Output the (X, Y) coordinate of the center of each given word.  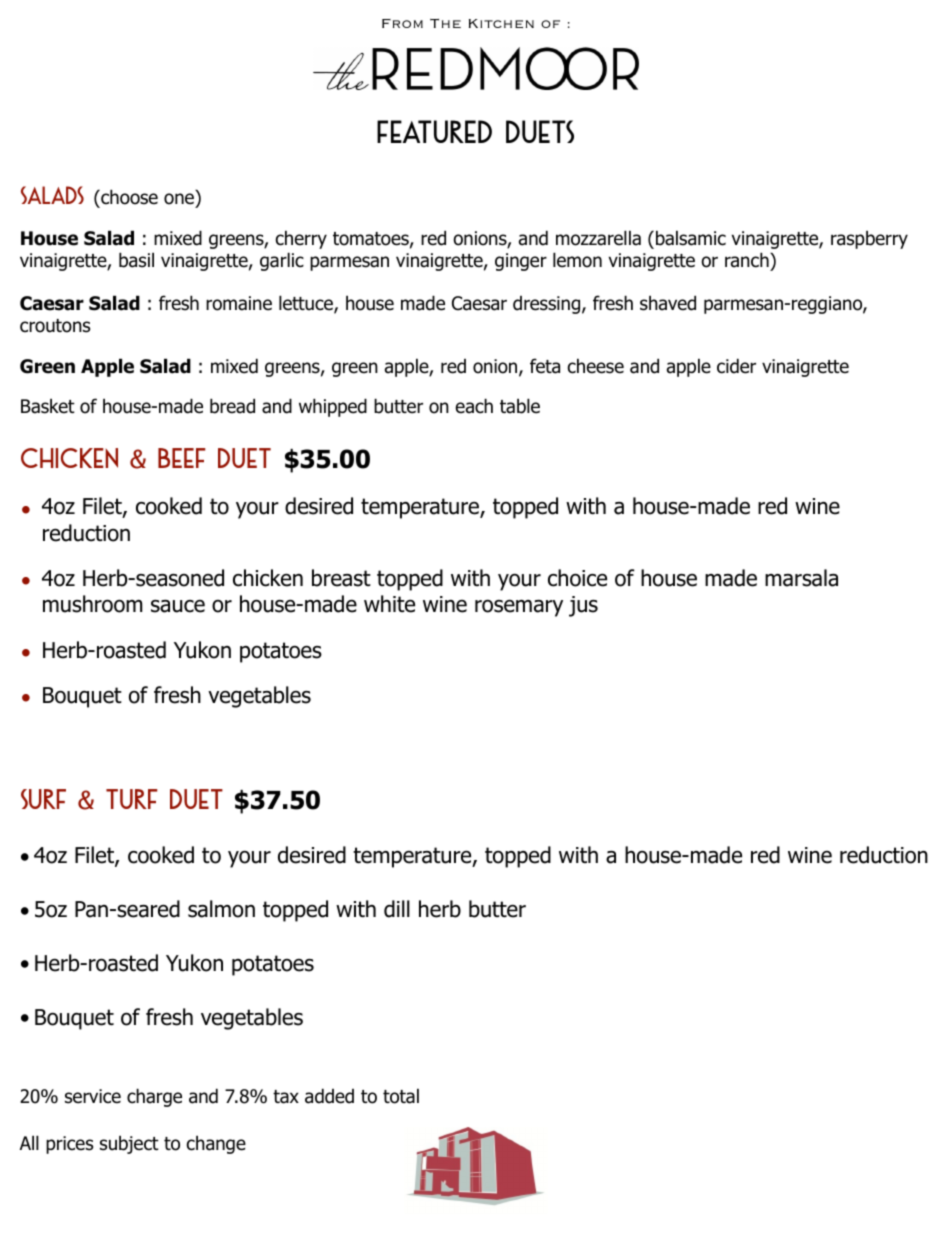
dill (397, 909)
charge (154, 1097)
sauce (178, 606)
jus (583, 606)
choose (128, 198)
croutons (55, 326)
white (389, 604)
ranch (748, 260)
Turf (132, 799)
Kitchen (501, 23)
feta (545, 366)
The (445, 23)
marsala (801, 578)
